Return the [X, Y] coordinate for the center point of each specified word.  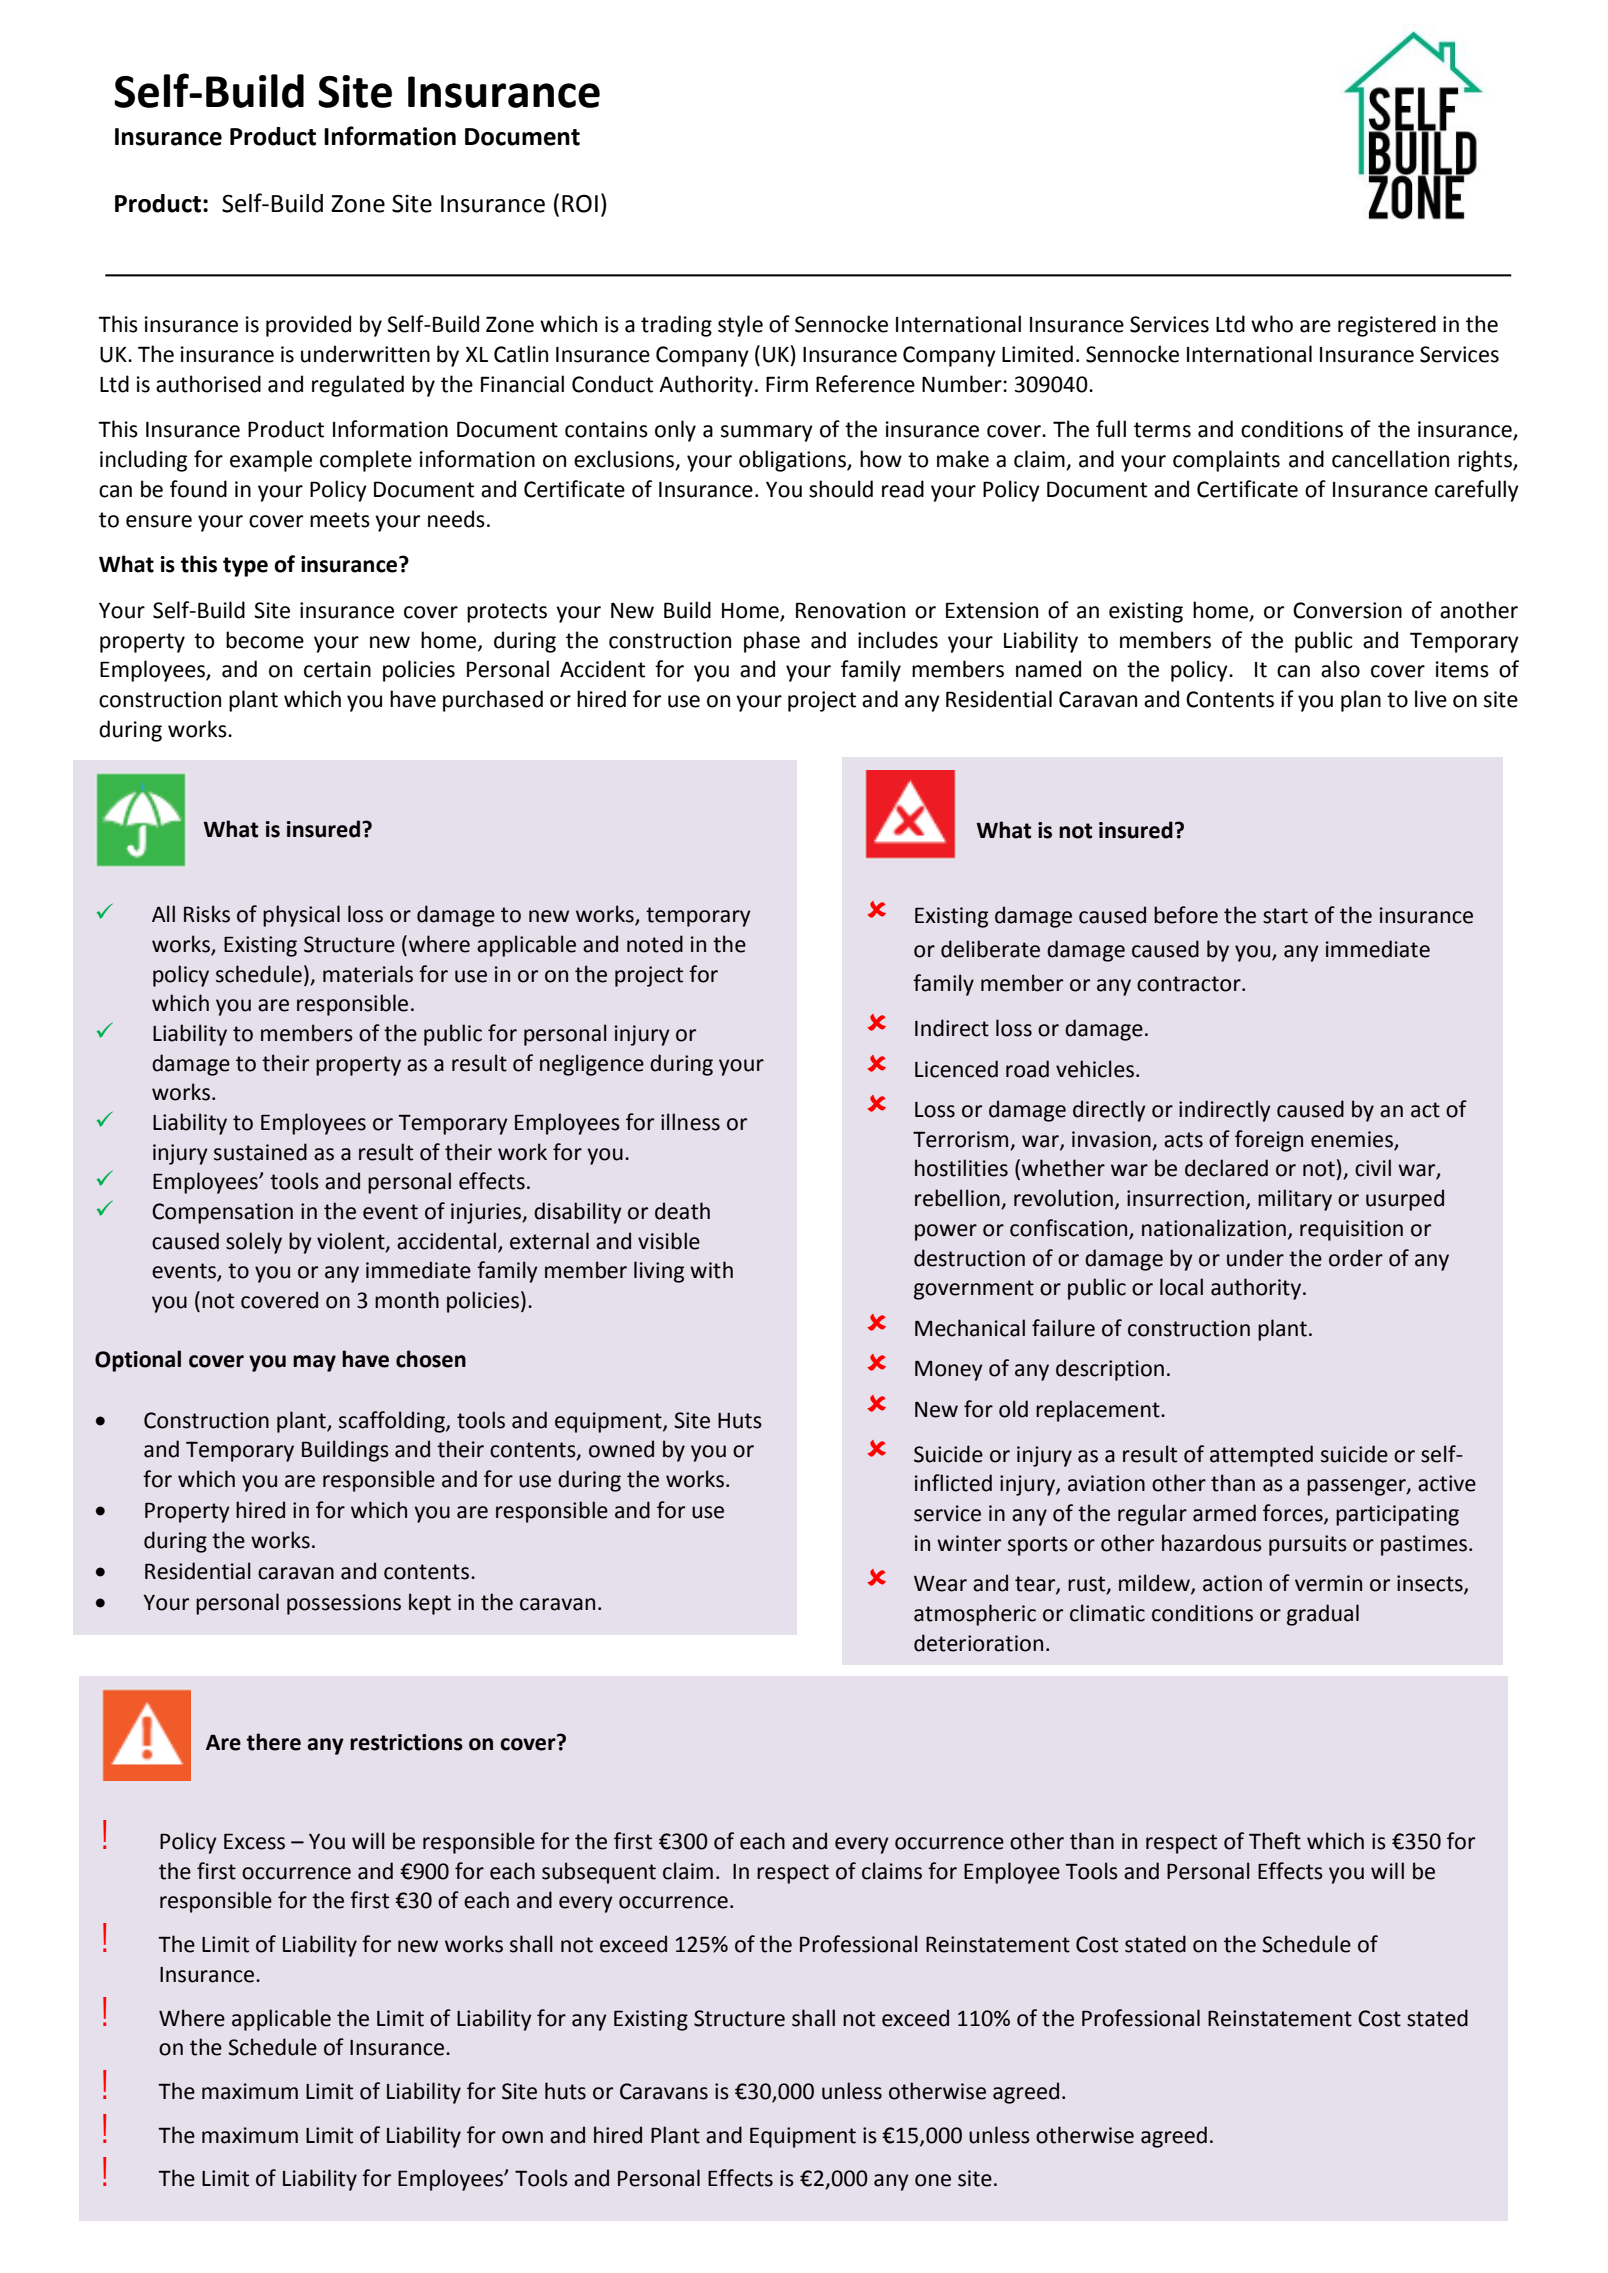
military [1295, 1200]
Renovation [850, 610]
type [245, 567]
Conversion [1347, 610]
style [740, 326]
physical [301, 916]
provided [308, 326]
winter [969, 1543]
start [1285, 916]
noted [655, 944]
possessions [344, 1604]
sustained [260, 1152]
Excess [254, 1841]
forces [1294, 1514]
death [682, 1211]
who [1272, 324]
